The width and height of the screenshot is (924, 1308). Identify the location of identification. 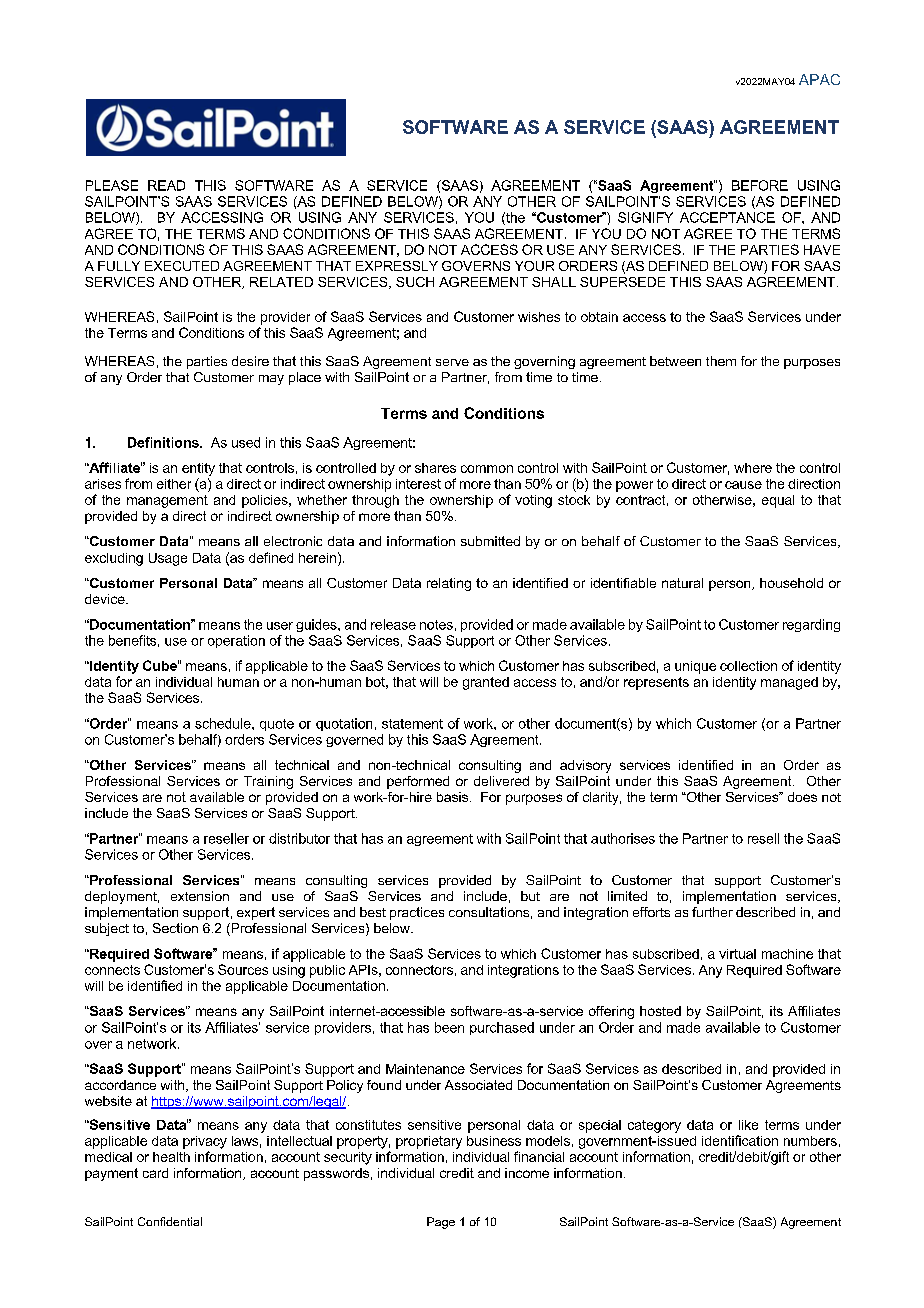
(740, 1140).
